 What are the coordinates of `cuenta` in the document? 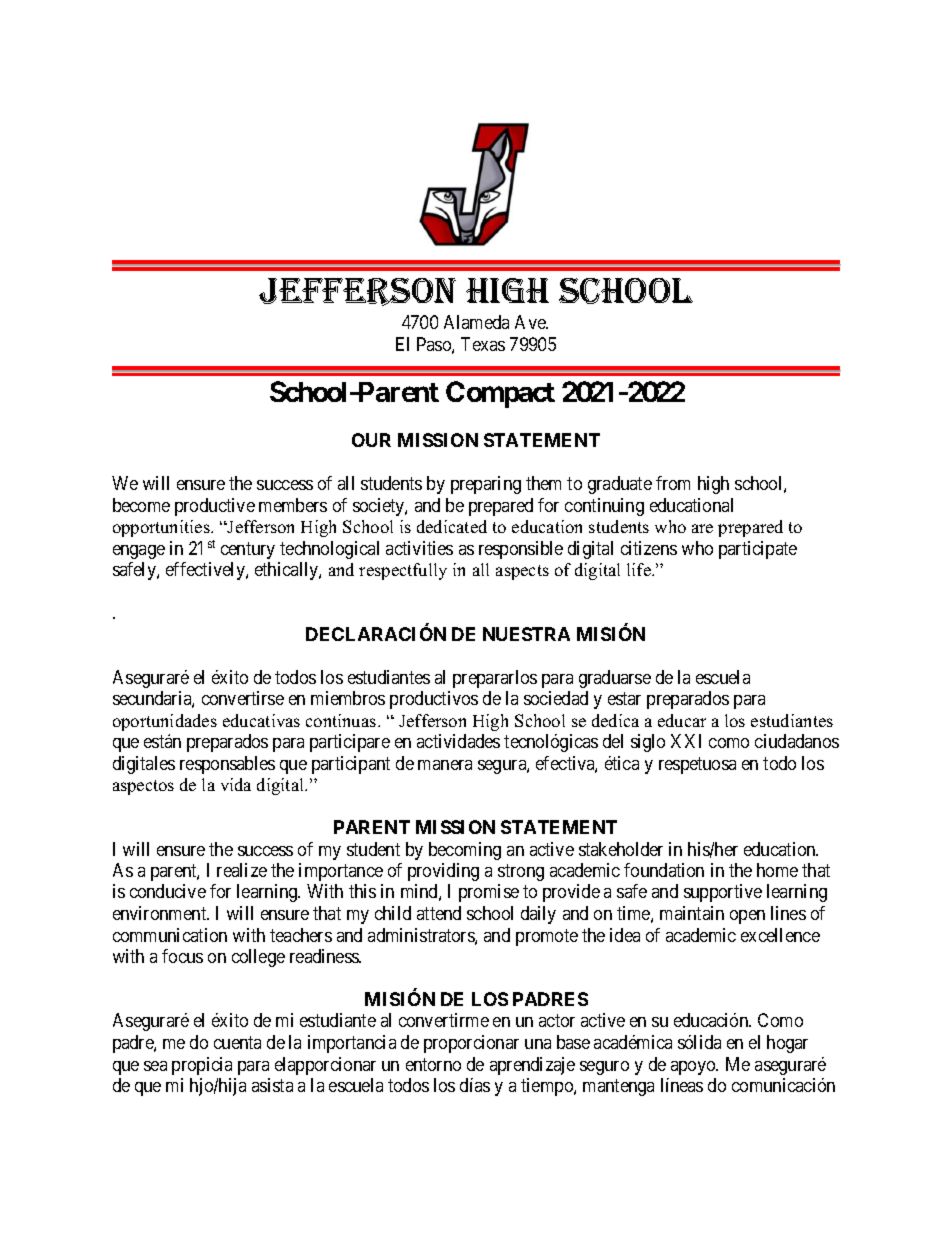 It's located at (237, 1042).
